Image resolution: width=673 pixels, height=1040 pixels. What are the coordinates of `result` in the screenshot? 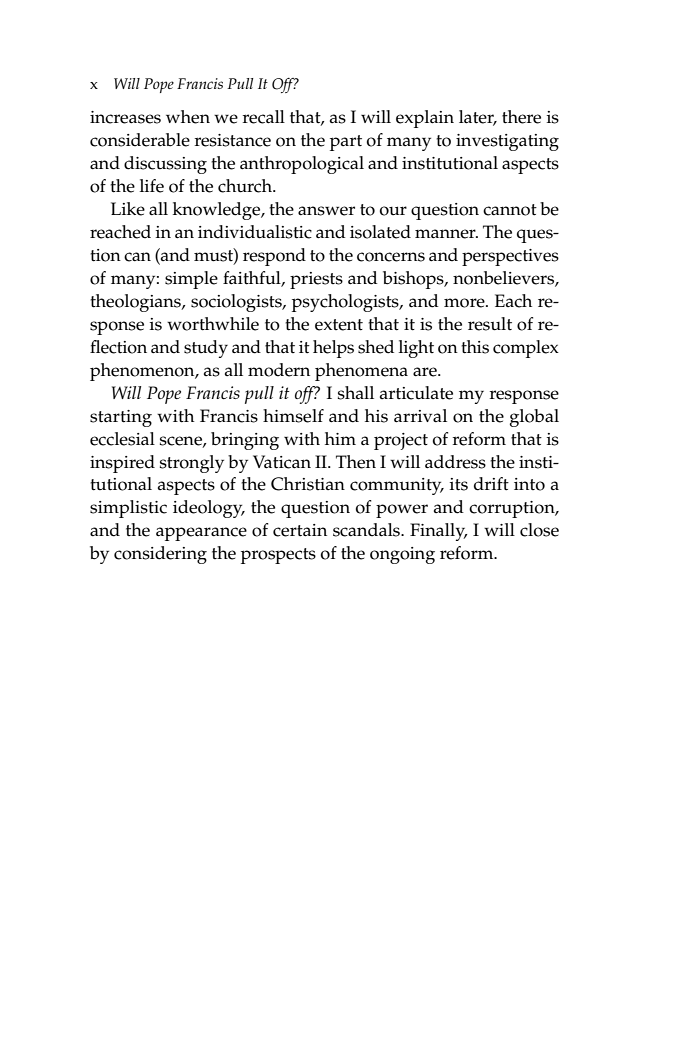 It's located at (490, 324).
